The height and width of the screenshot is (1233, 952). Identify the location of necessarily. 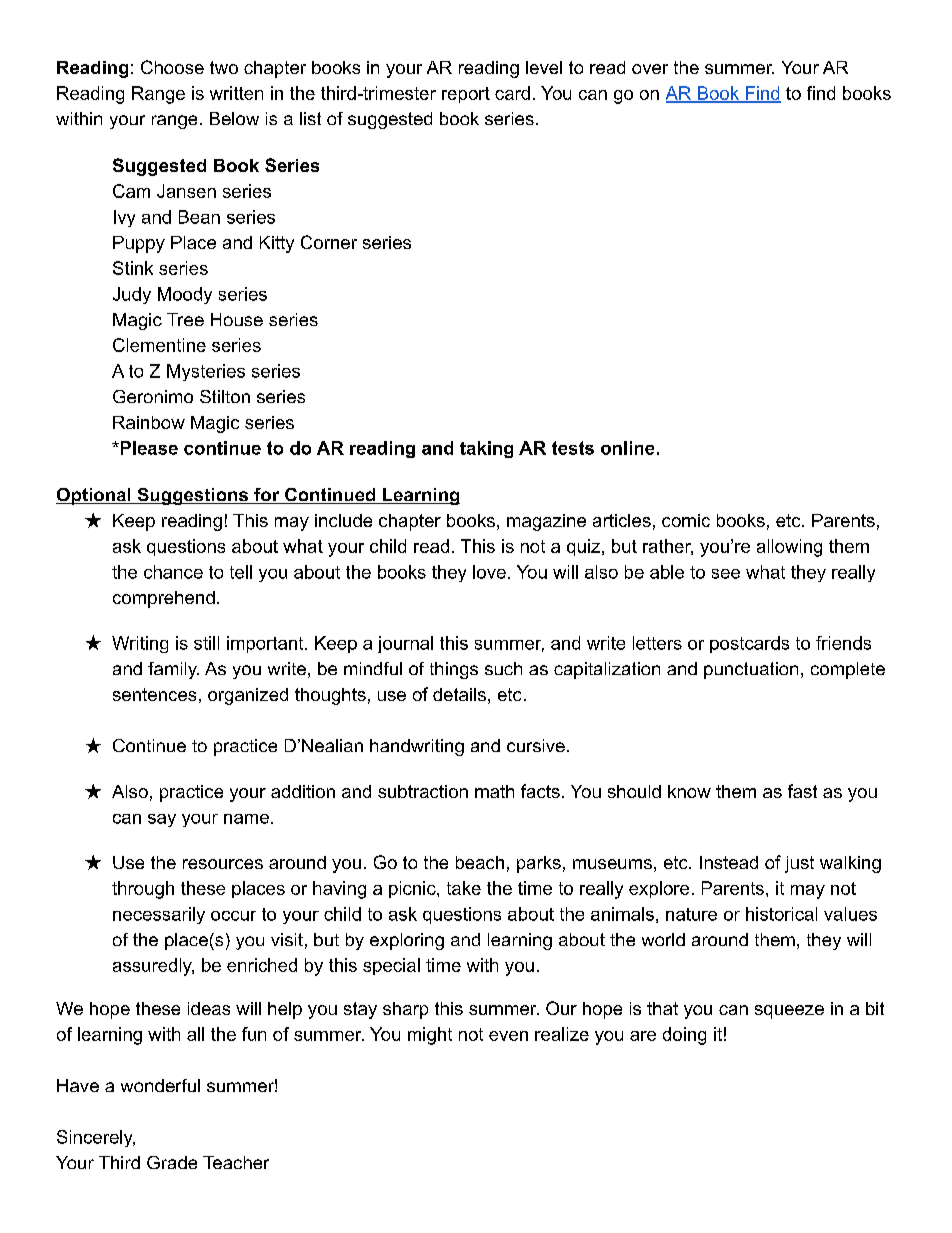
(159, 915).
